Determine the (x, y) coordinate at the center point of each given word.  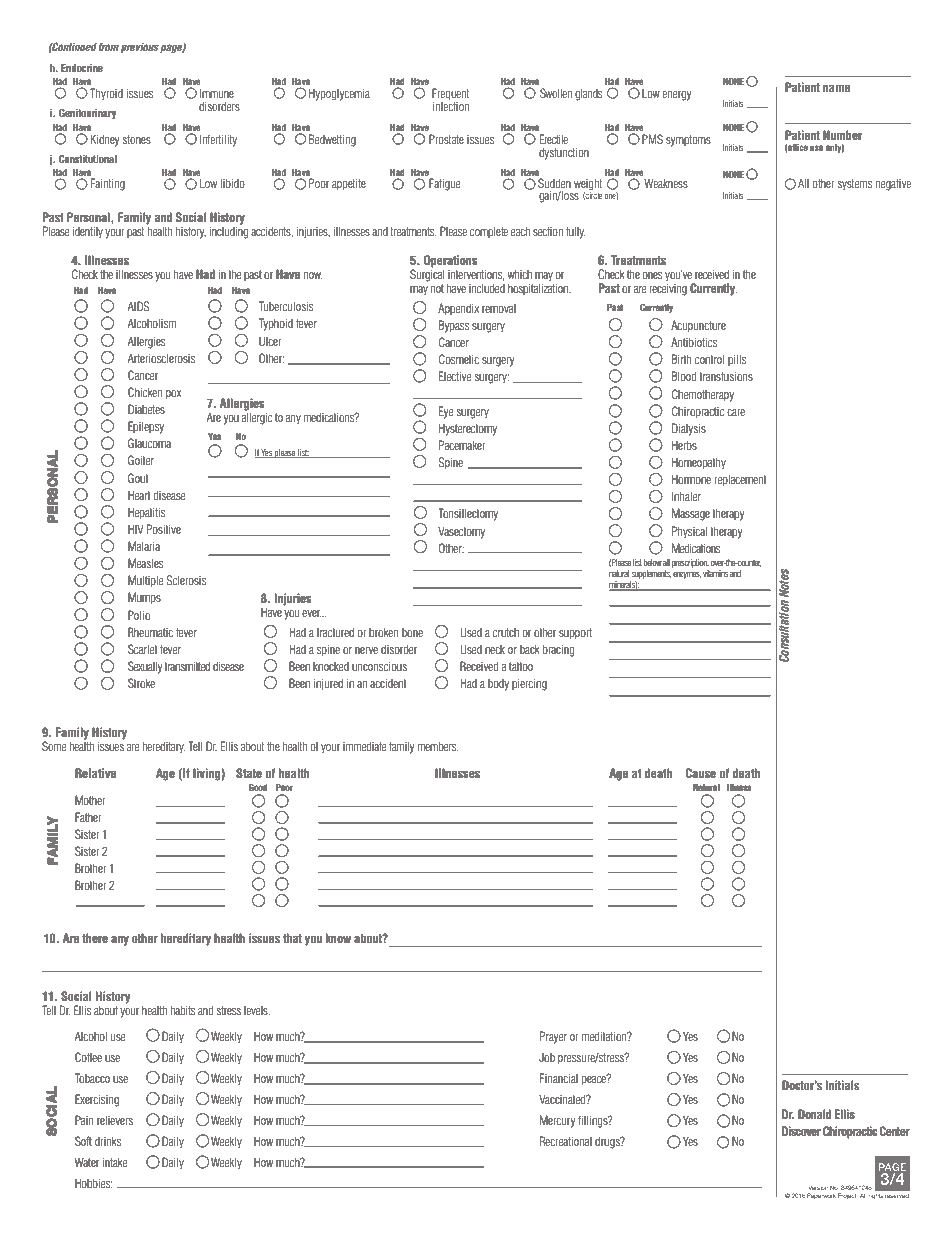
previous (140, 48)
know (338, 938)
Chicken (145, 392)
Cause (701, 773)
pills (737, 360)
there (95, 938)
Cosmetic (459, 359)
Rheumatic (150, 632)
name (836, 88)
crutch (506, 632)
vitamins (715, 573)
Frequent (450, 95)
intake (115, 1162)
